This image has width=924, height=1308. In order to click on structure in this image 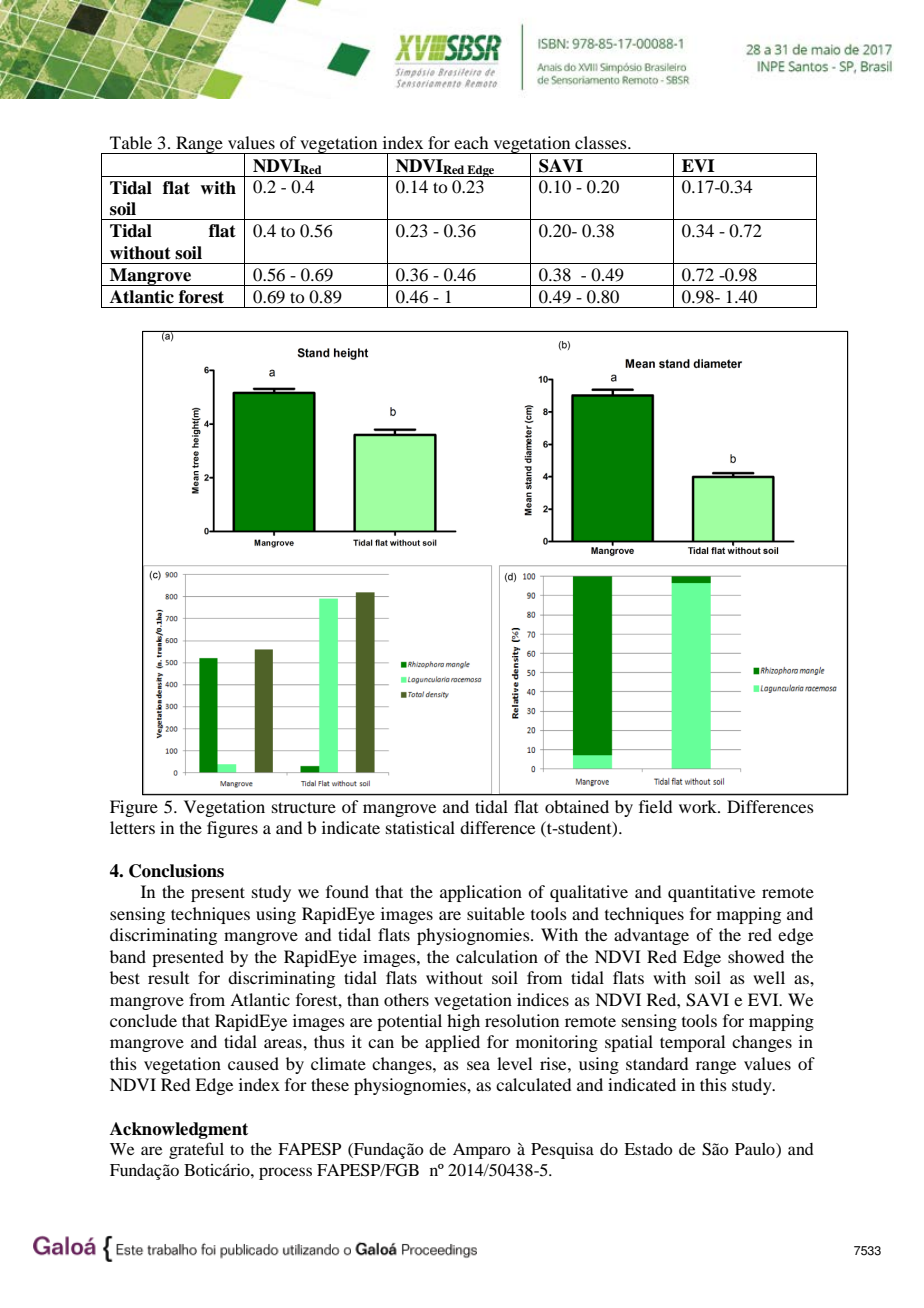, I will do `click(304, 807)`.
